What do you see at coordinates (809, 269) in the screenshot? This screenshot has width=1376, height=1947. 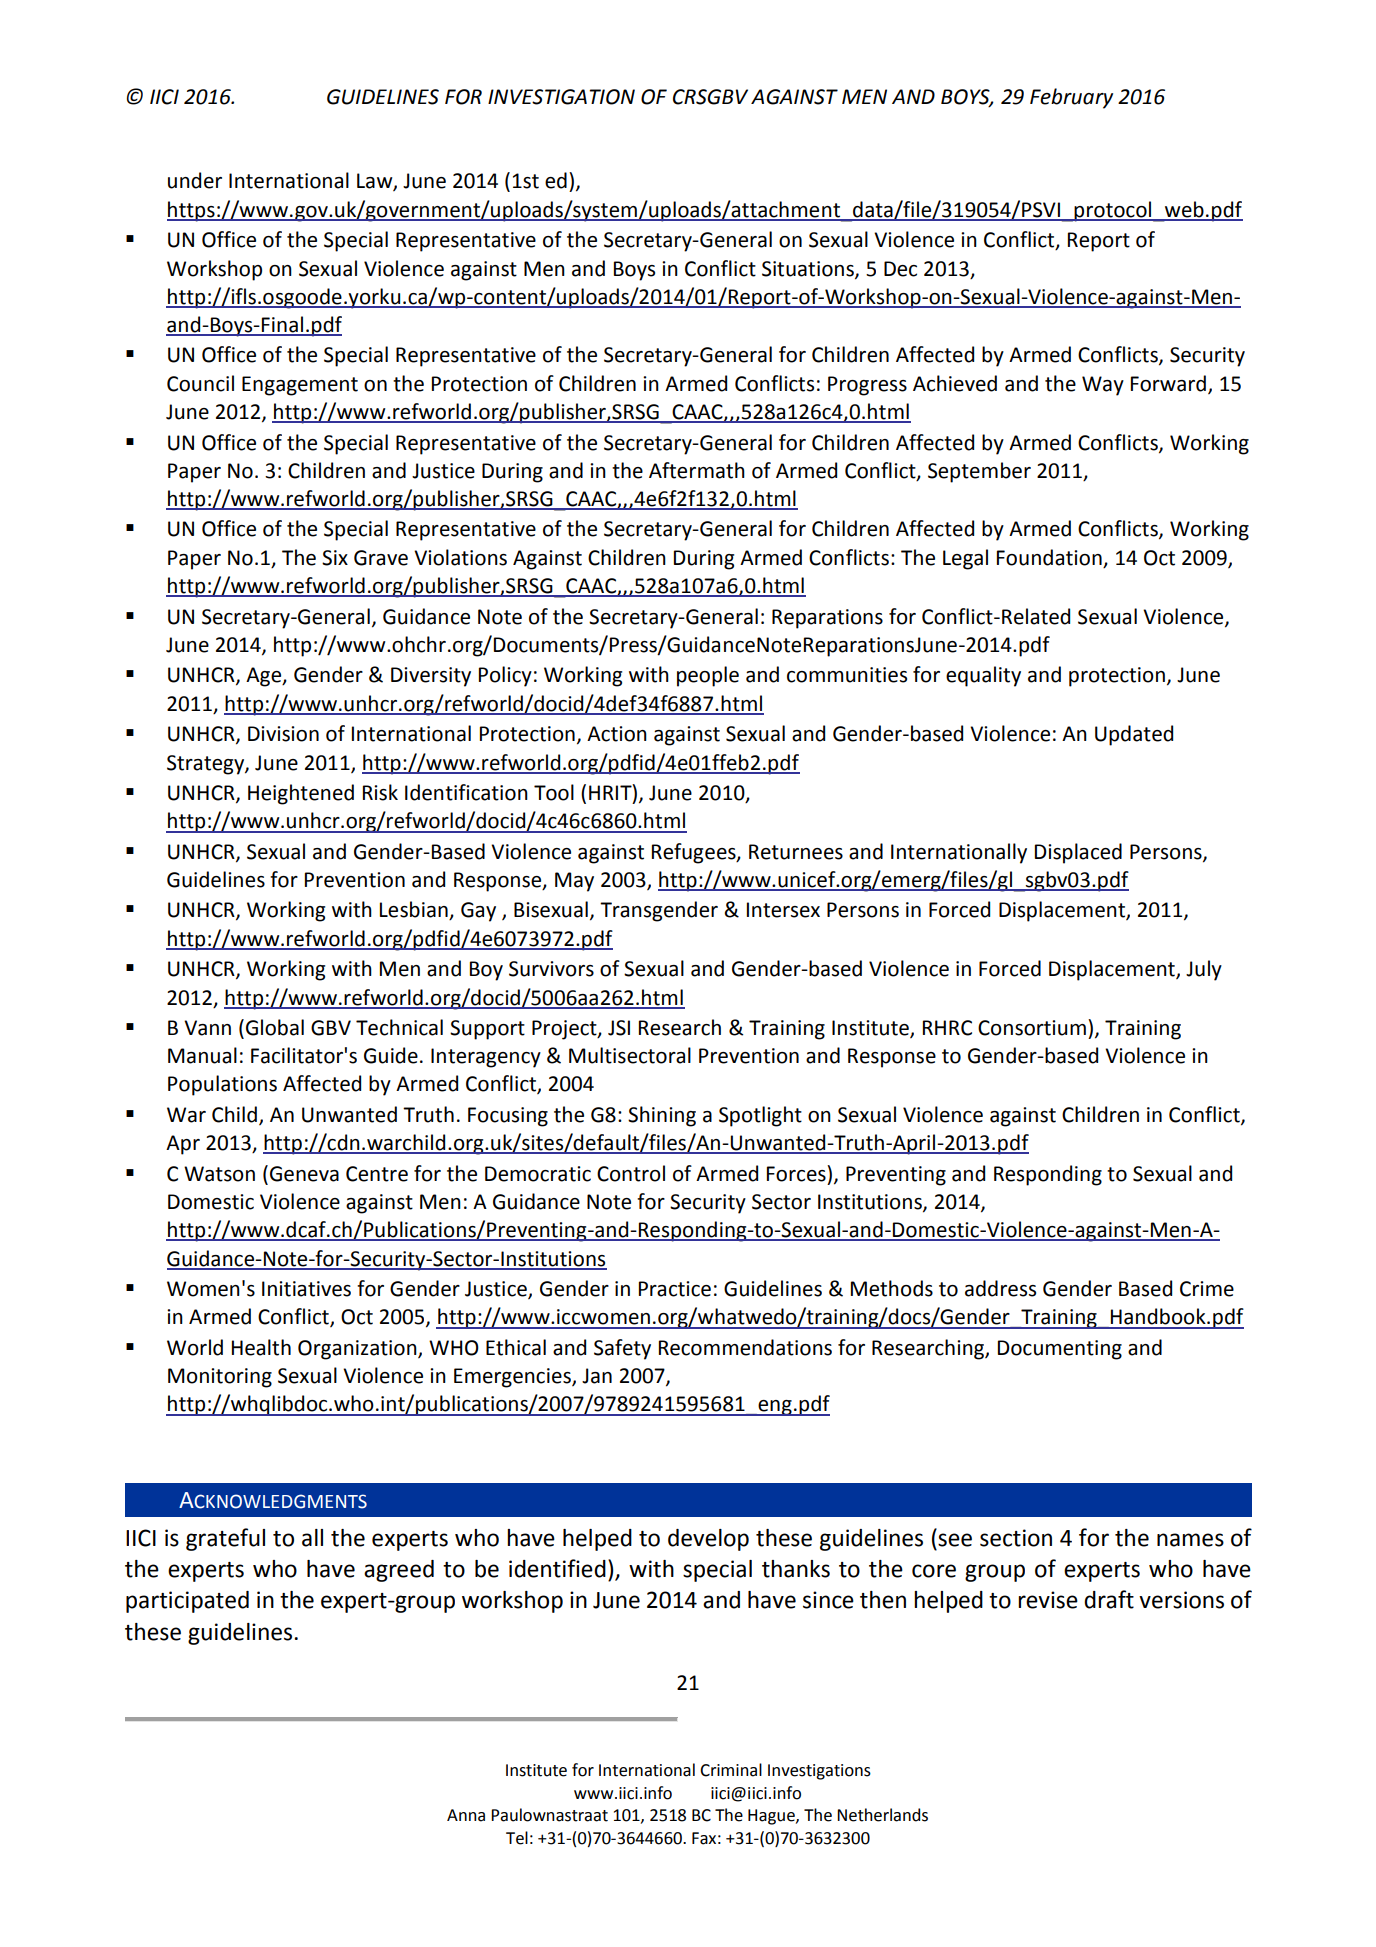 I see `Situations` at bounding box center [809, 269].
